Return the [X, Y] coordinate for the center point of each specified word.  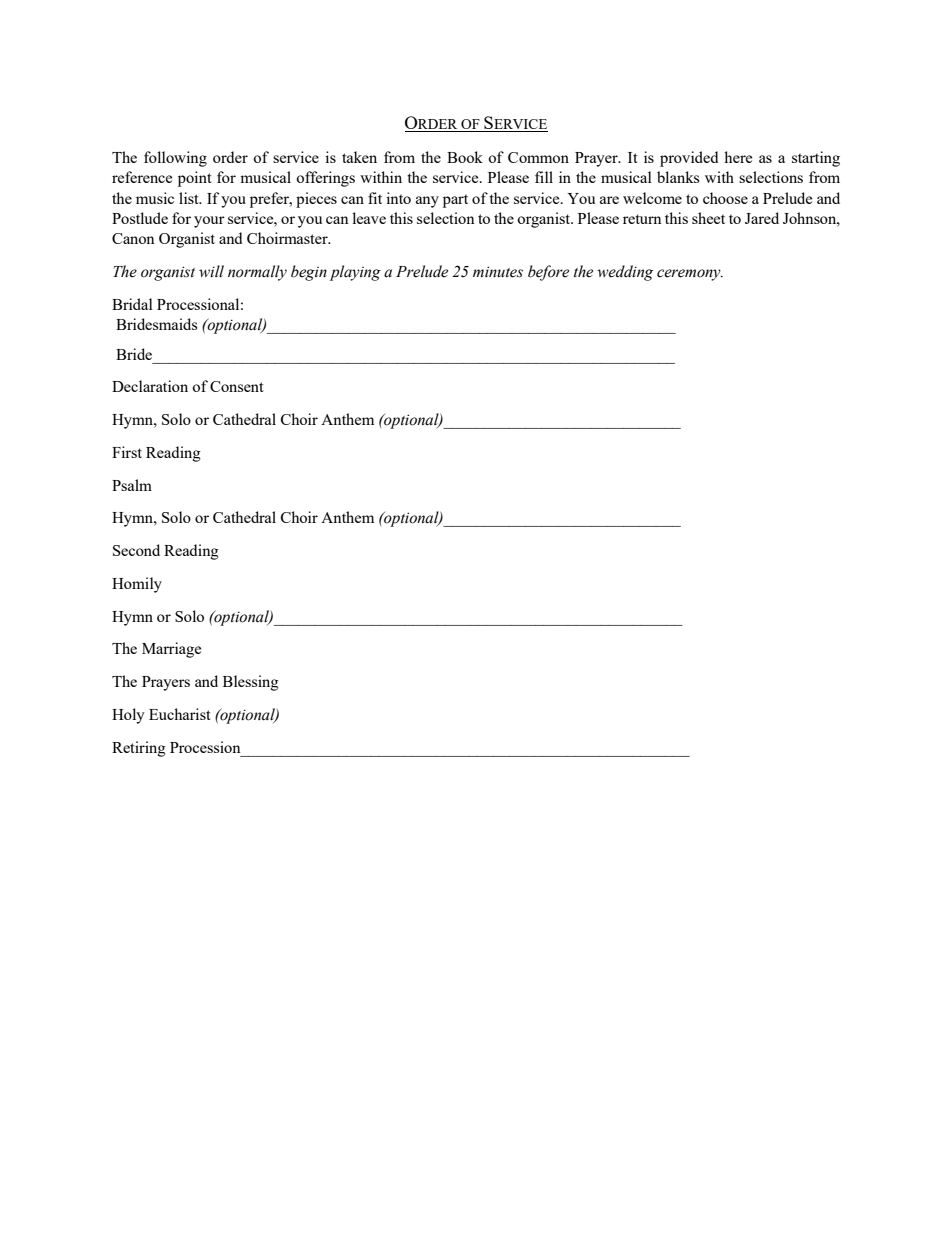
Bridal [132, 304]
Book [465, 157]
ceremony [690, 275]
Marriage [171, 650]
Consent [237, 386]
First [127, 452]
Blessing [251, 683]
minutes [498, 272]
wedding [625, 273]
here [738, 157]
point [195, 179]
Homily [137, 585]
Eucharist [180, 714]
